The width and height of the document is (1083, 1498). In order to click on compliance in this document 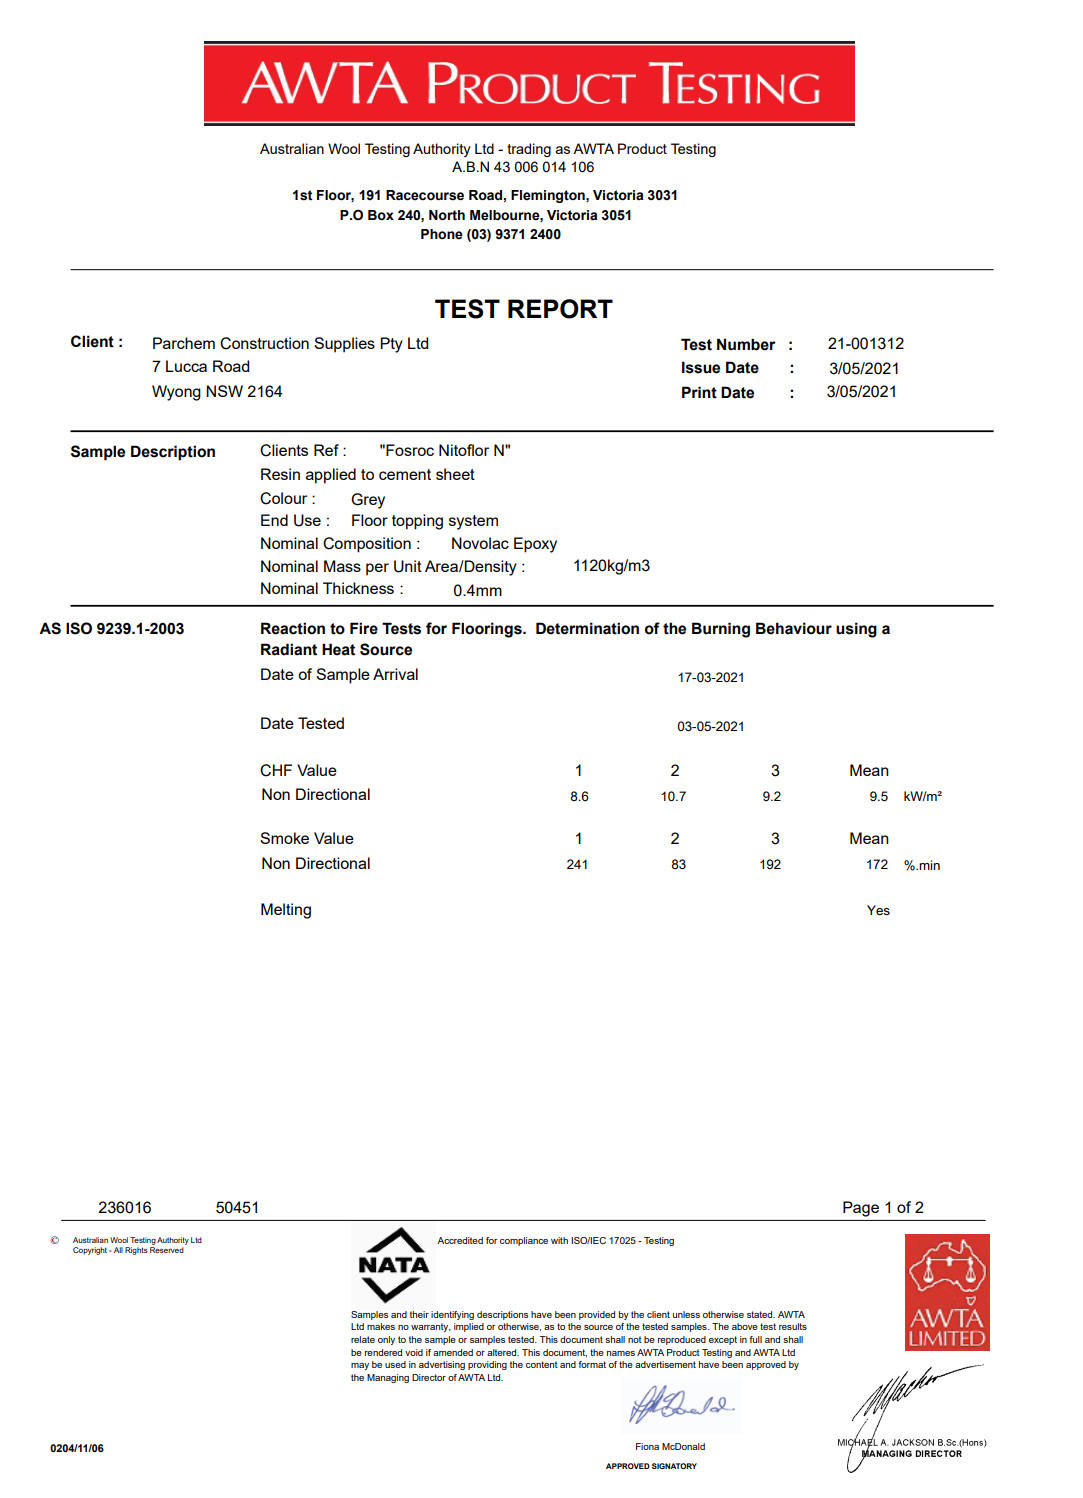, I will do `click(524, 1241)`.
